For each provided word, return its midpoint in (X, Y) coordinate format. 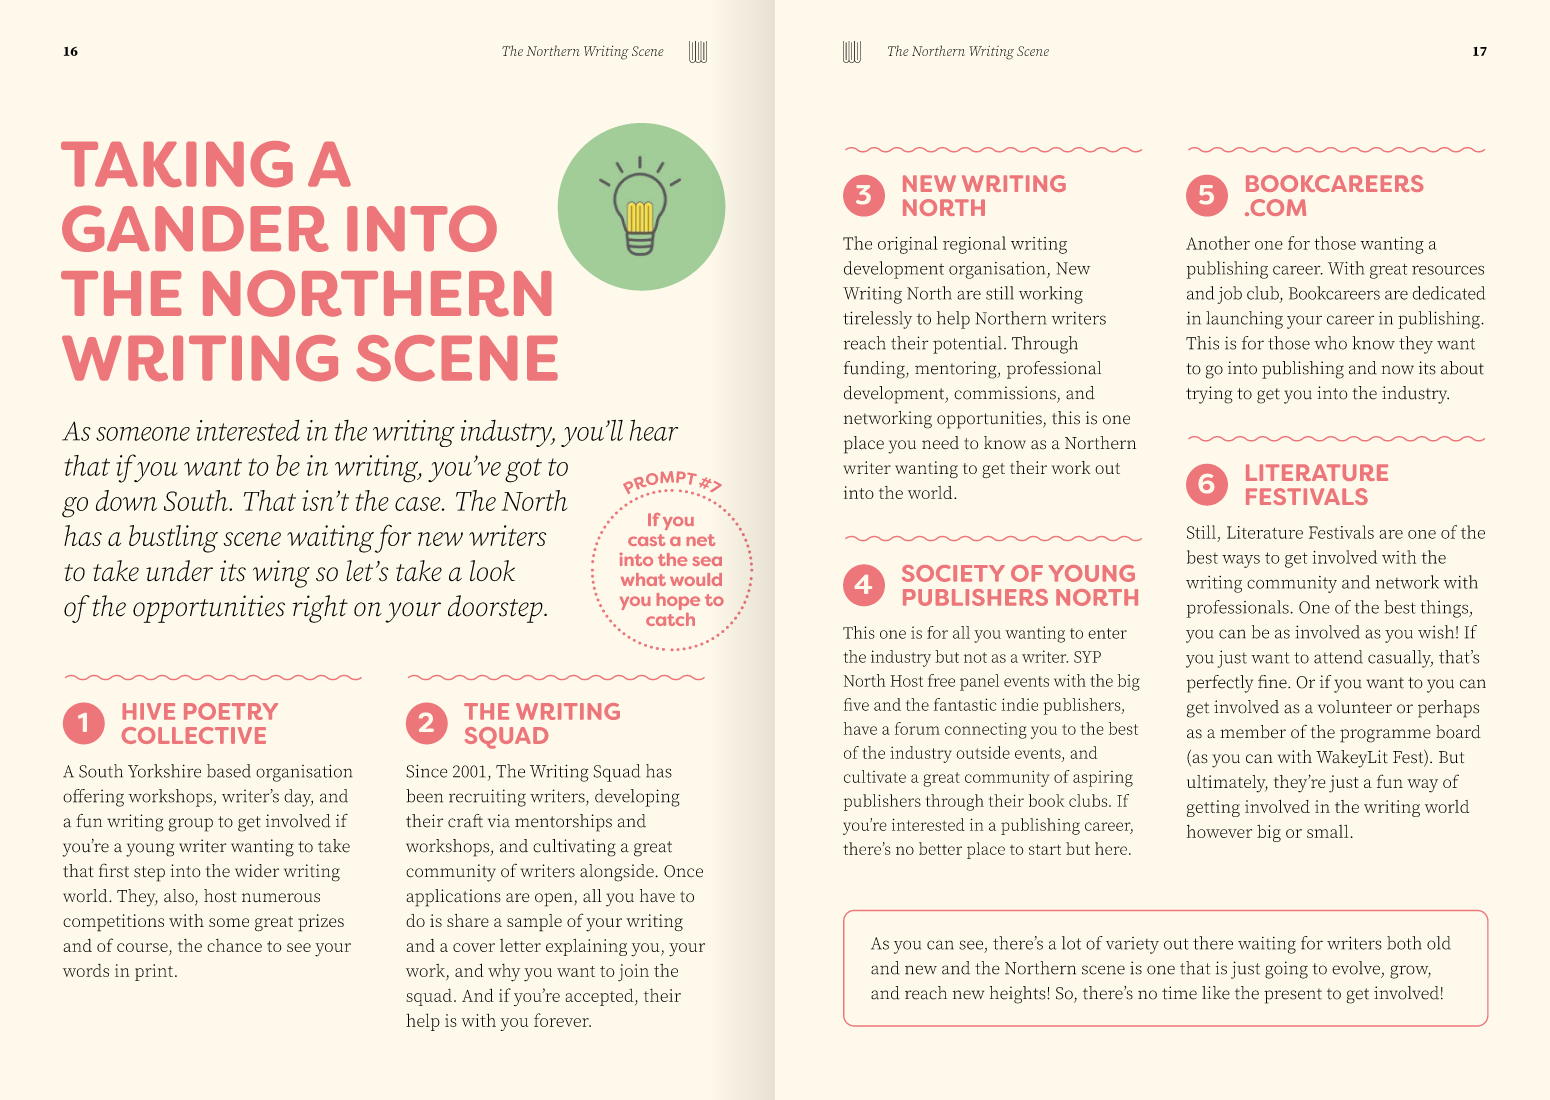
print (154, 972)
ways (1241, 561)
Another (1218, 243)
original (908, 245)
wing (281, 574)
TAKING (177, 164)
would (696, 579)
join (633, 973)
